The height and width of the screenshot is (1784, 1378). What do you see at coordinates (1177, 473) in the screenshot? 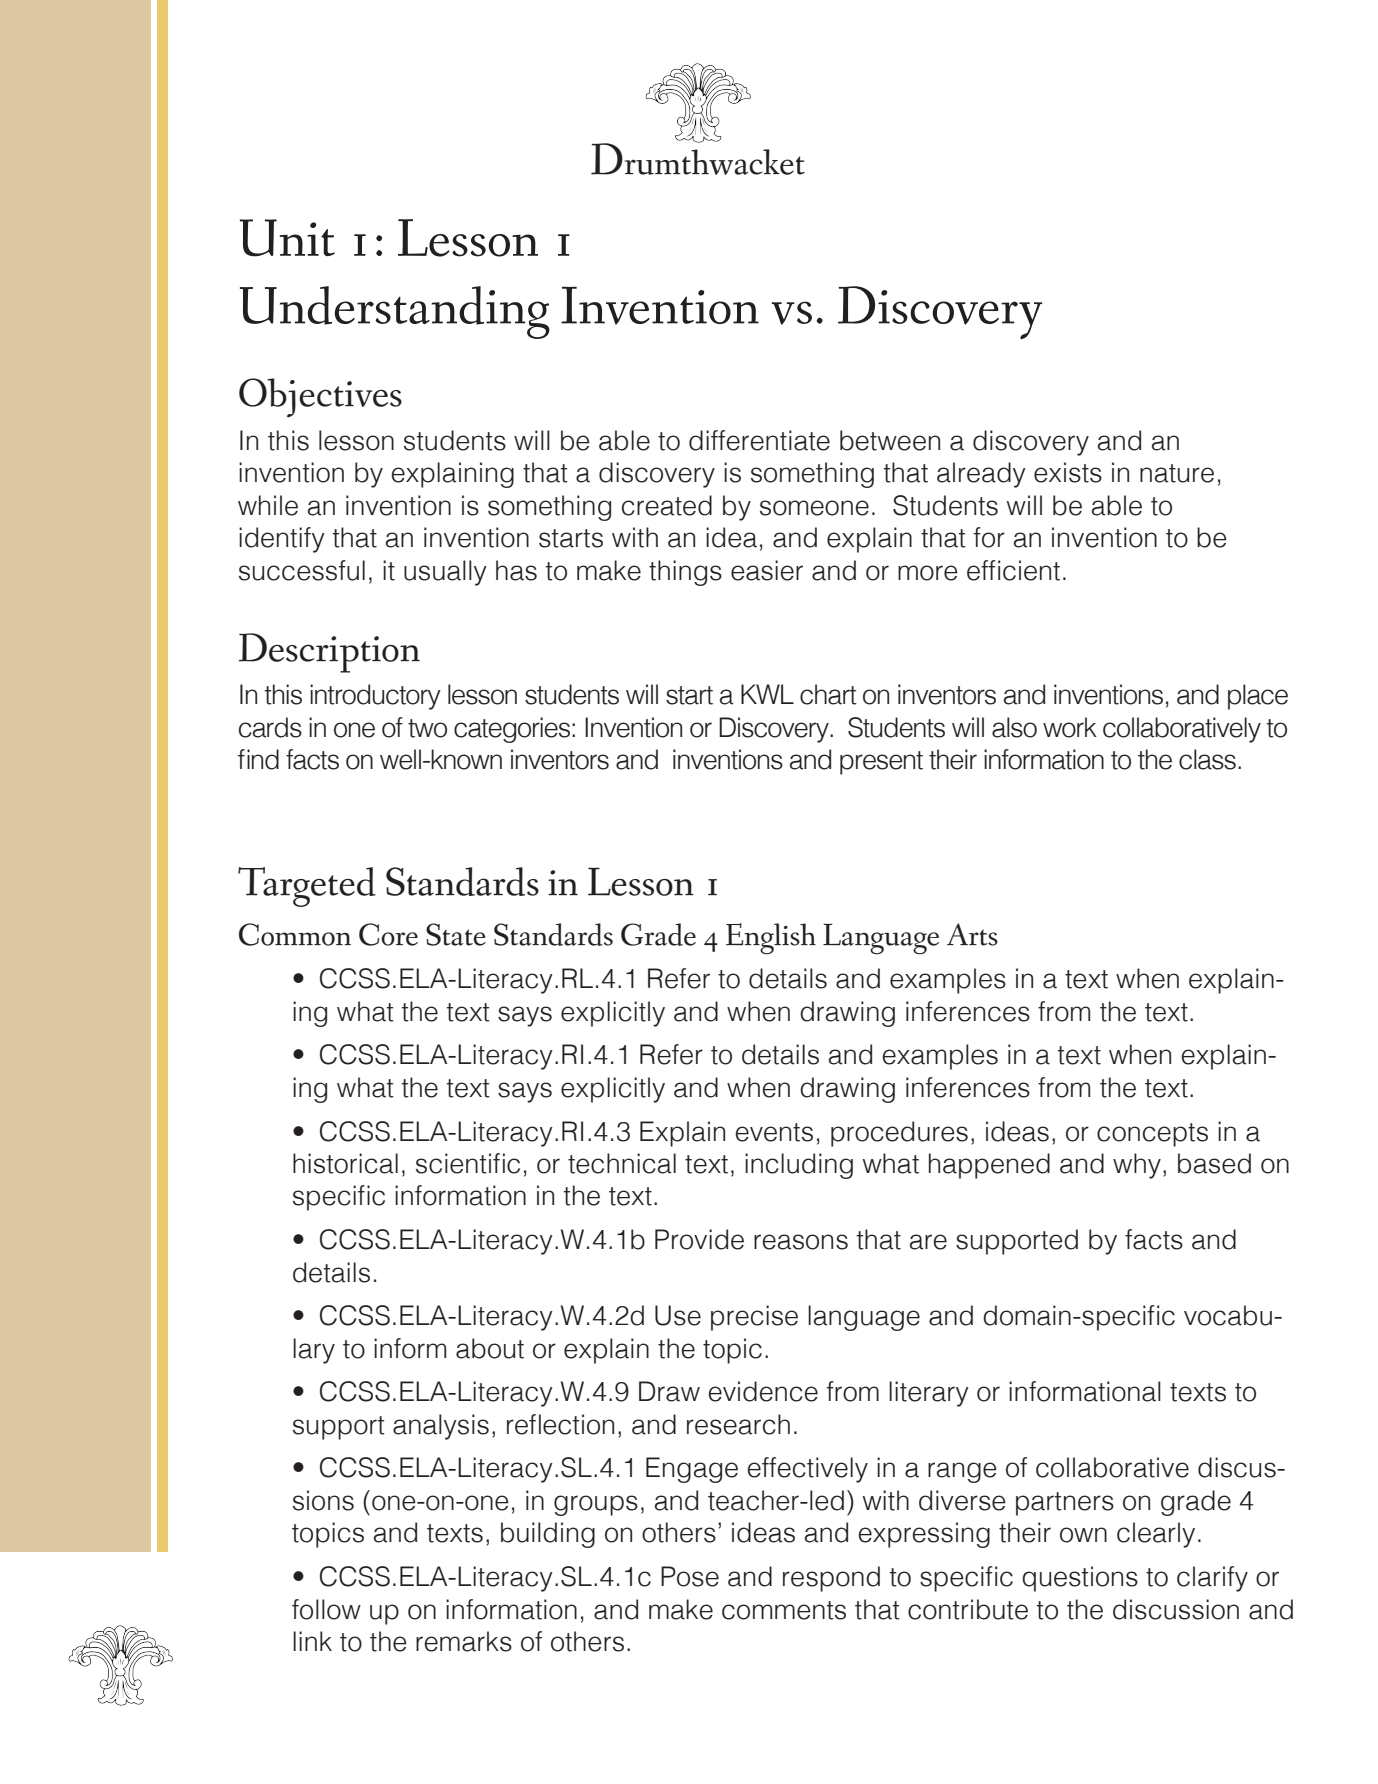
I see `nature` at bounding box center [1177, 473].
